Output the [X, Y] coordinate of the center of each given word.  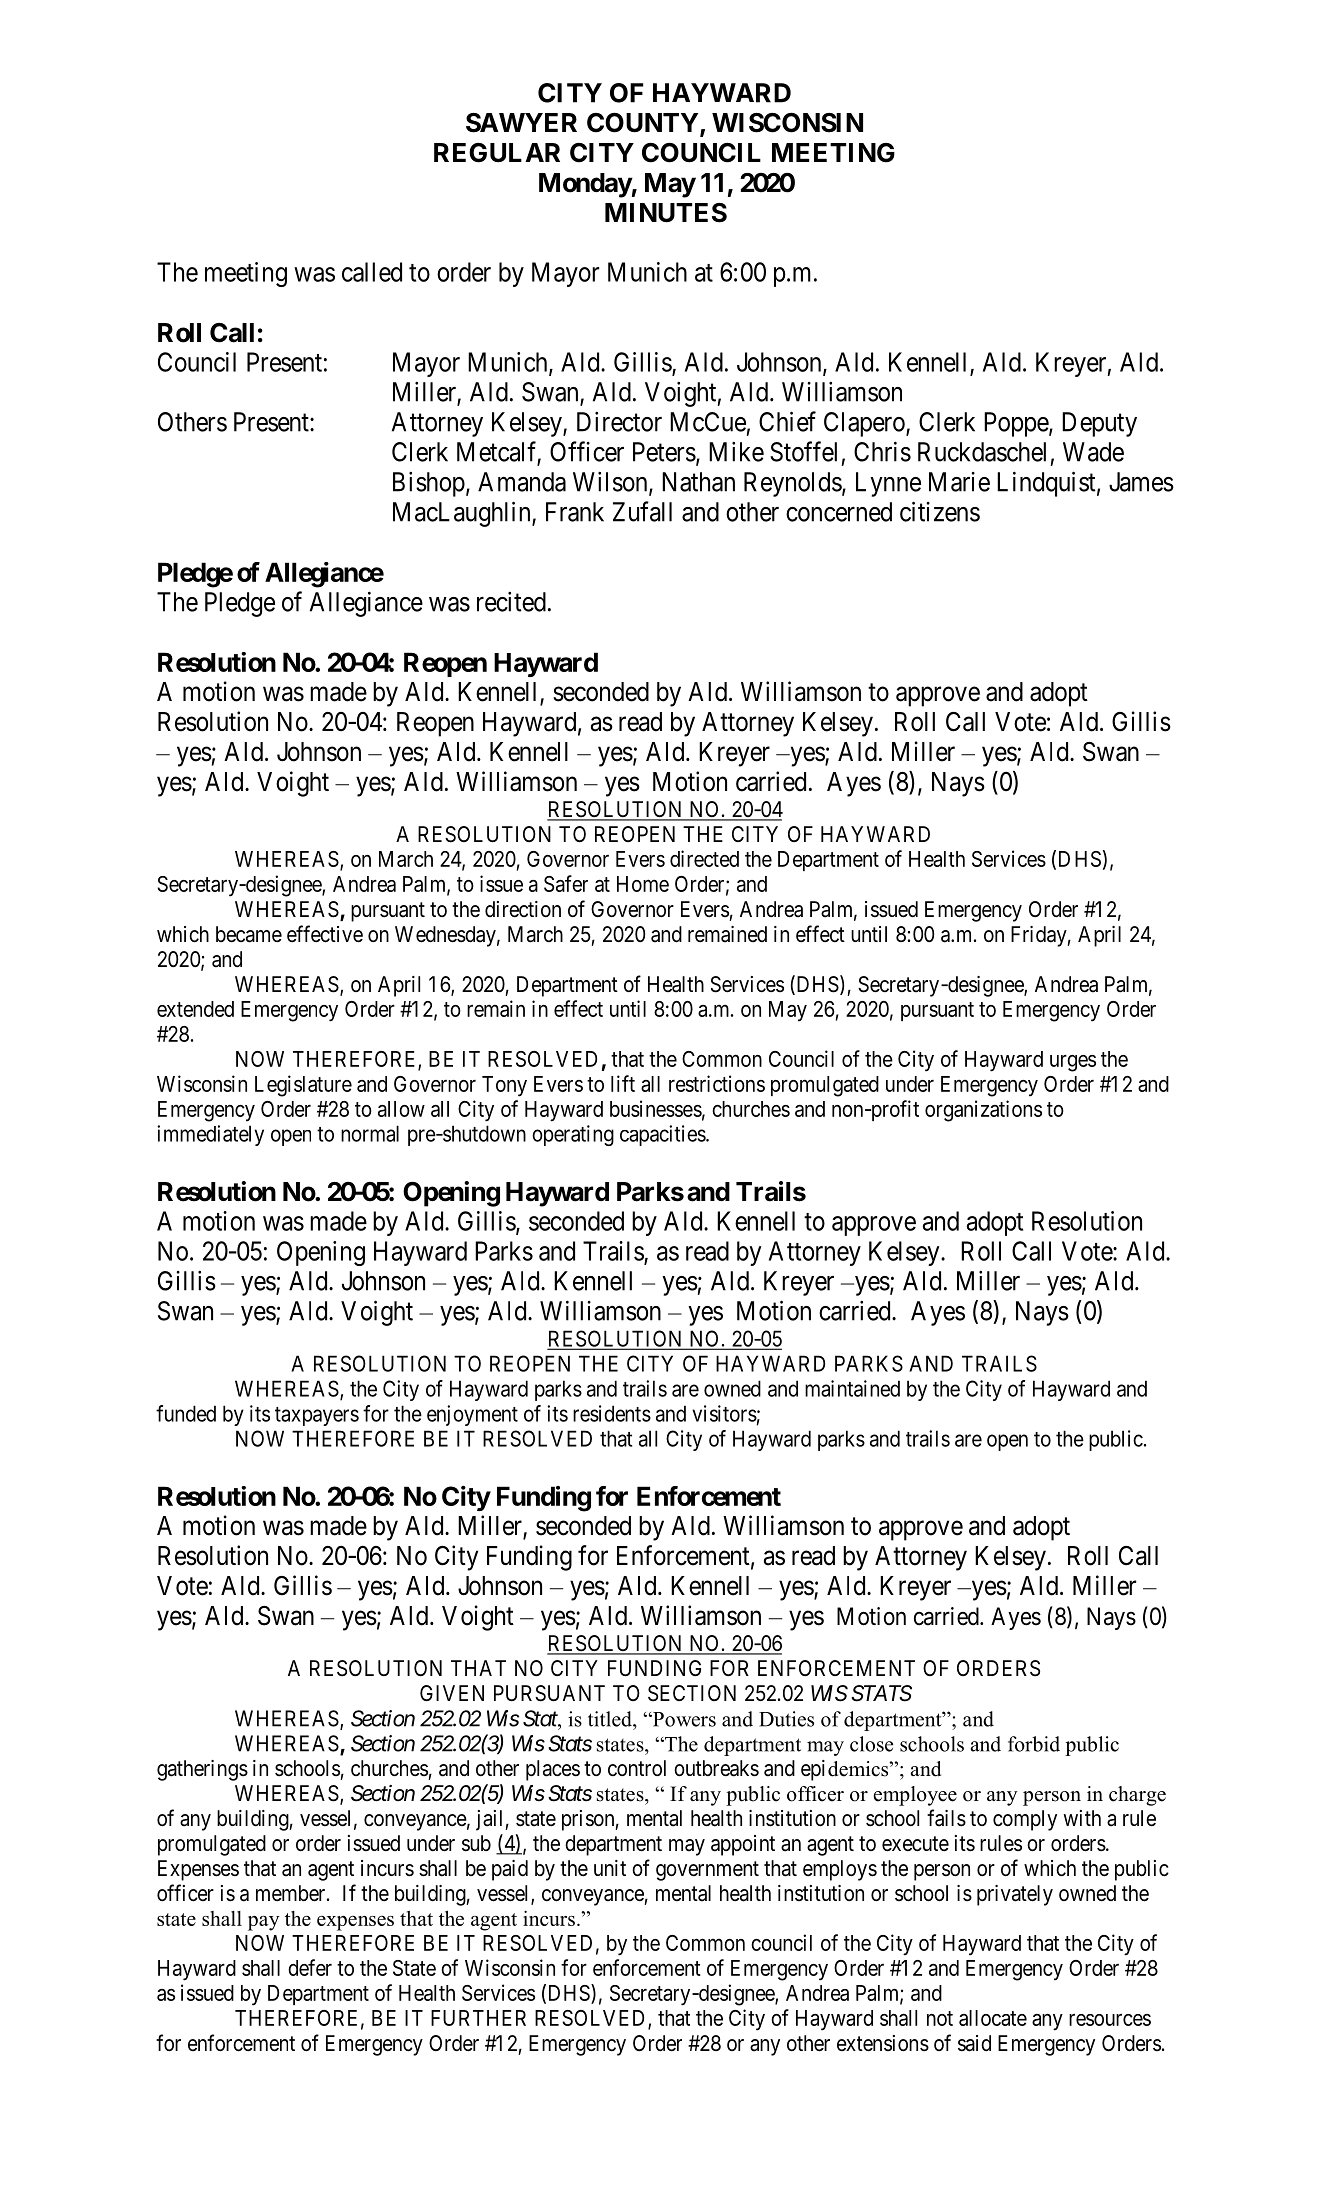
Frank [575, 512]
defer [310, 1967]
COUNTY [644, 123]
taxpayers [317, 1416]
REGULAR [497, 153]
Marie [959, 482]
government [707, 1871]
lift [623, 1083]
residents [612, 1413]
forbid [1034, 1744]
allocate [993, 2018]
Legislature [303, 1086]
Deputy [1099, 424]
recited [511, 602]
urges [1073, 1063]
